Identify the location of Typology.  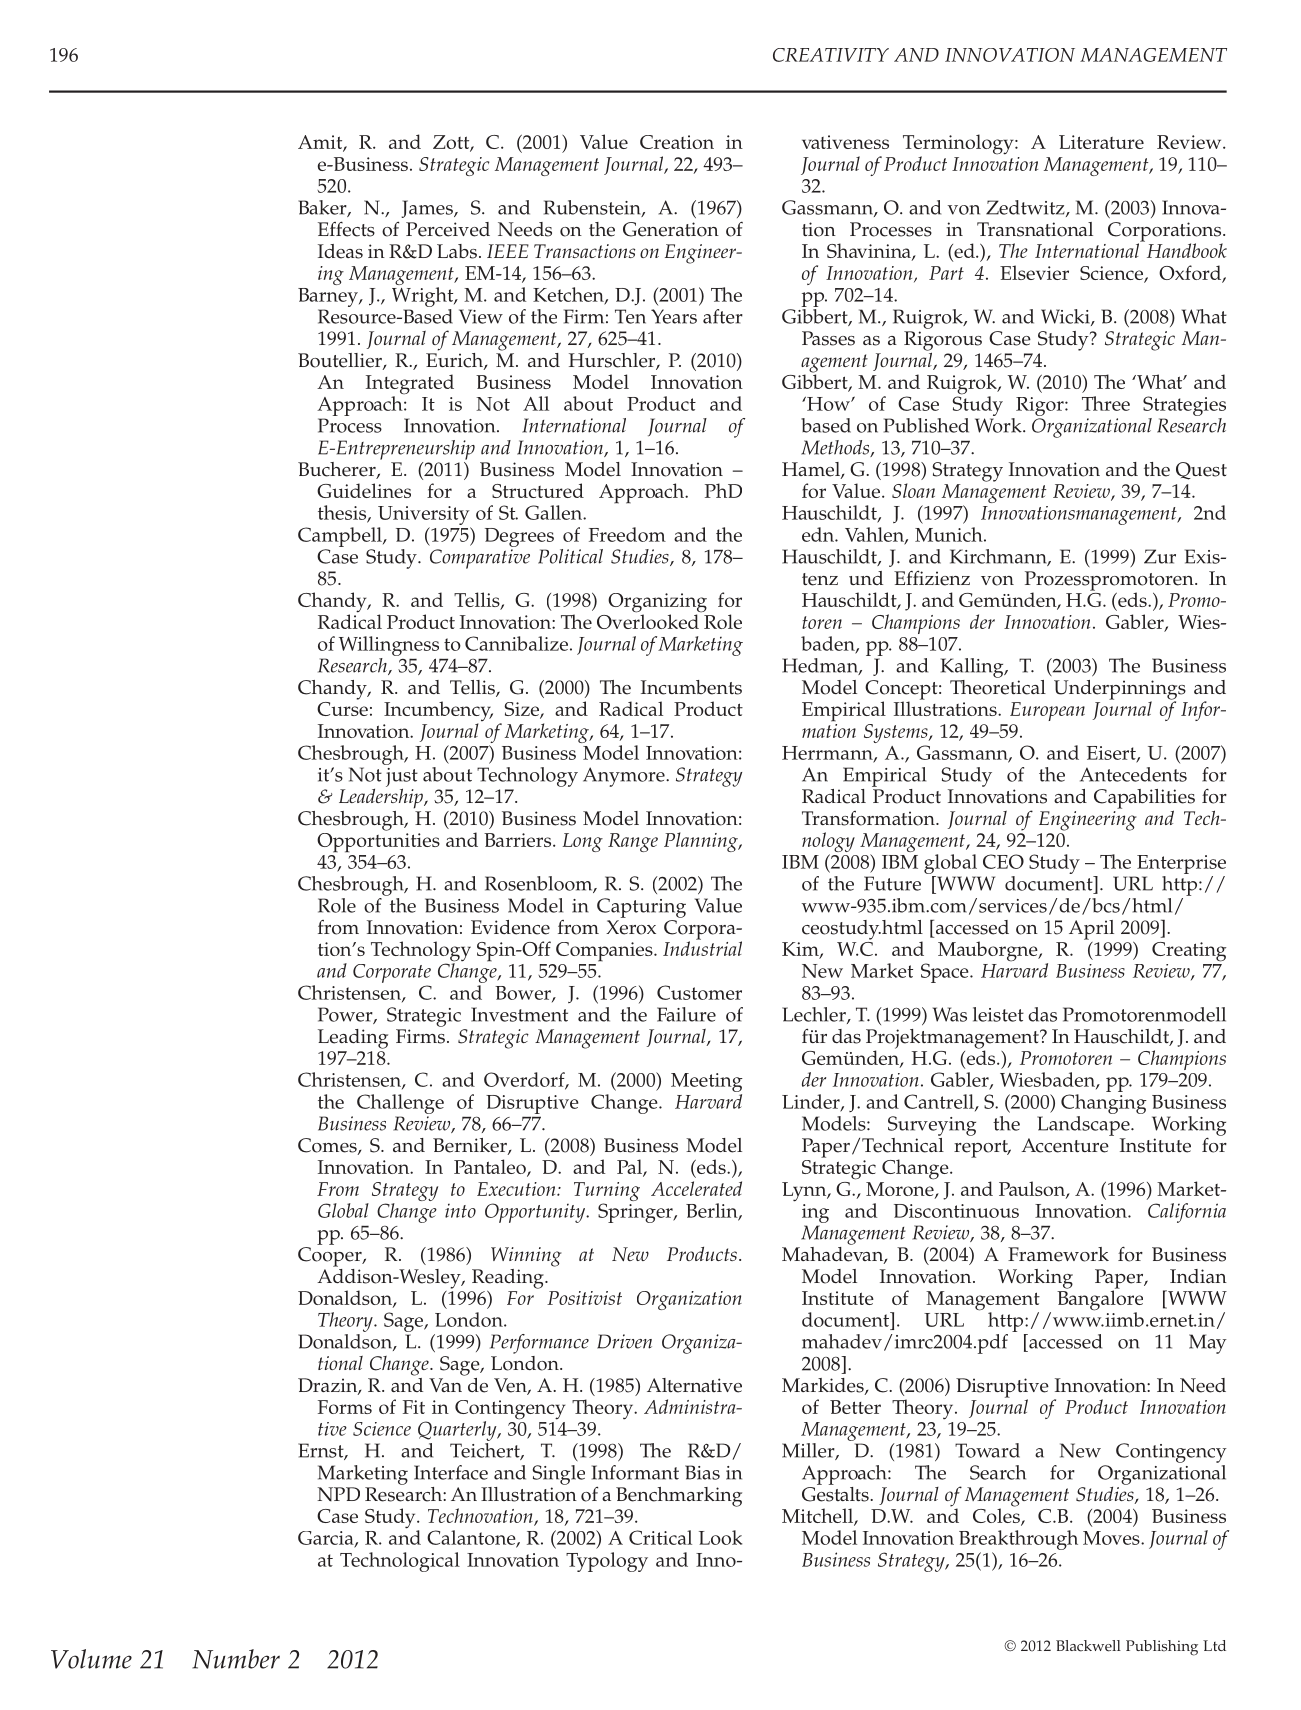
(607, 1562).
